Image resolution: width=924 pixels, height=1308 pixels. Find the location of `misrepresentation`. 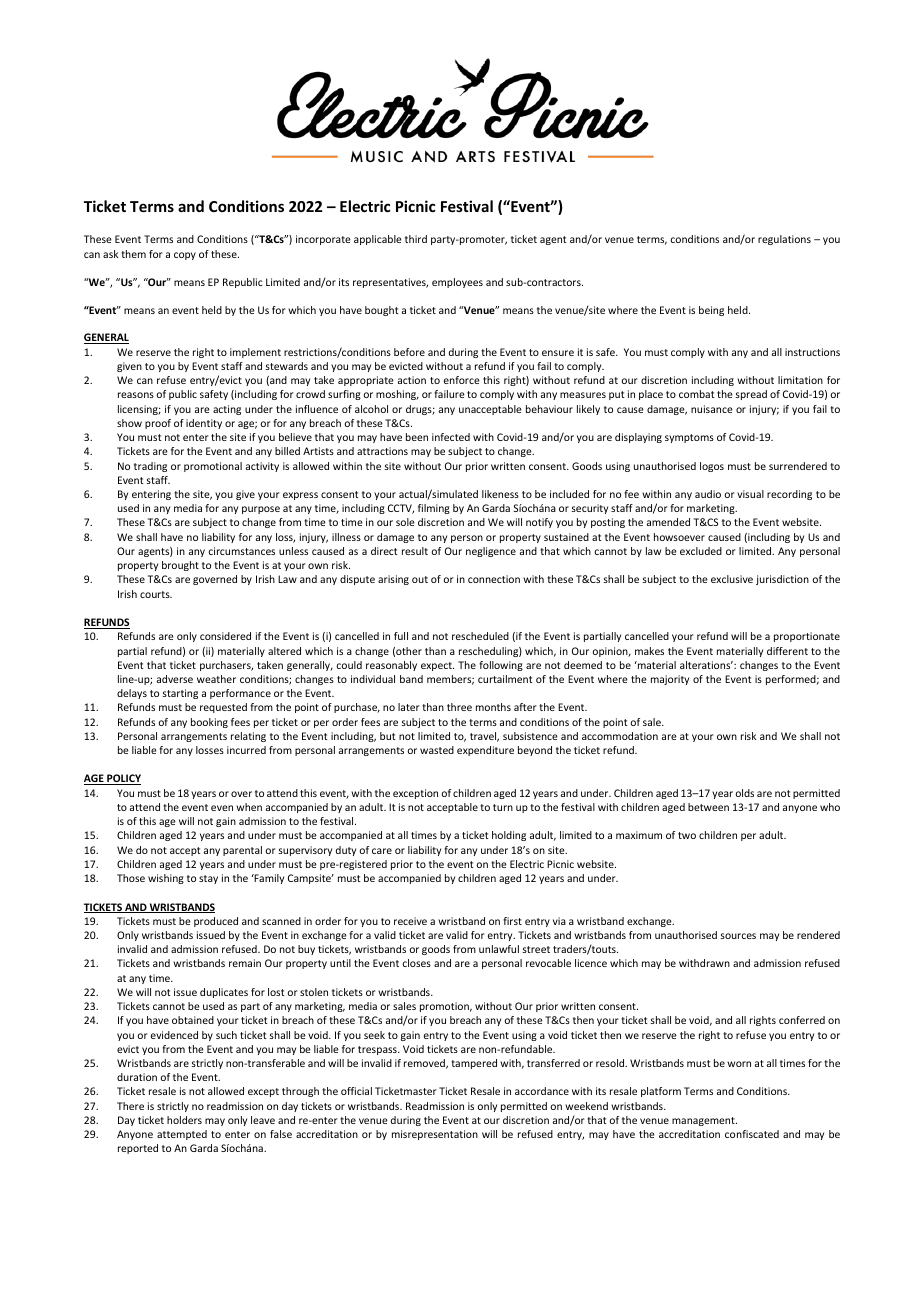

misrepresentation is located at coordinates (435, 1135).
